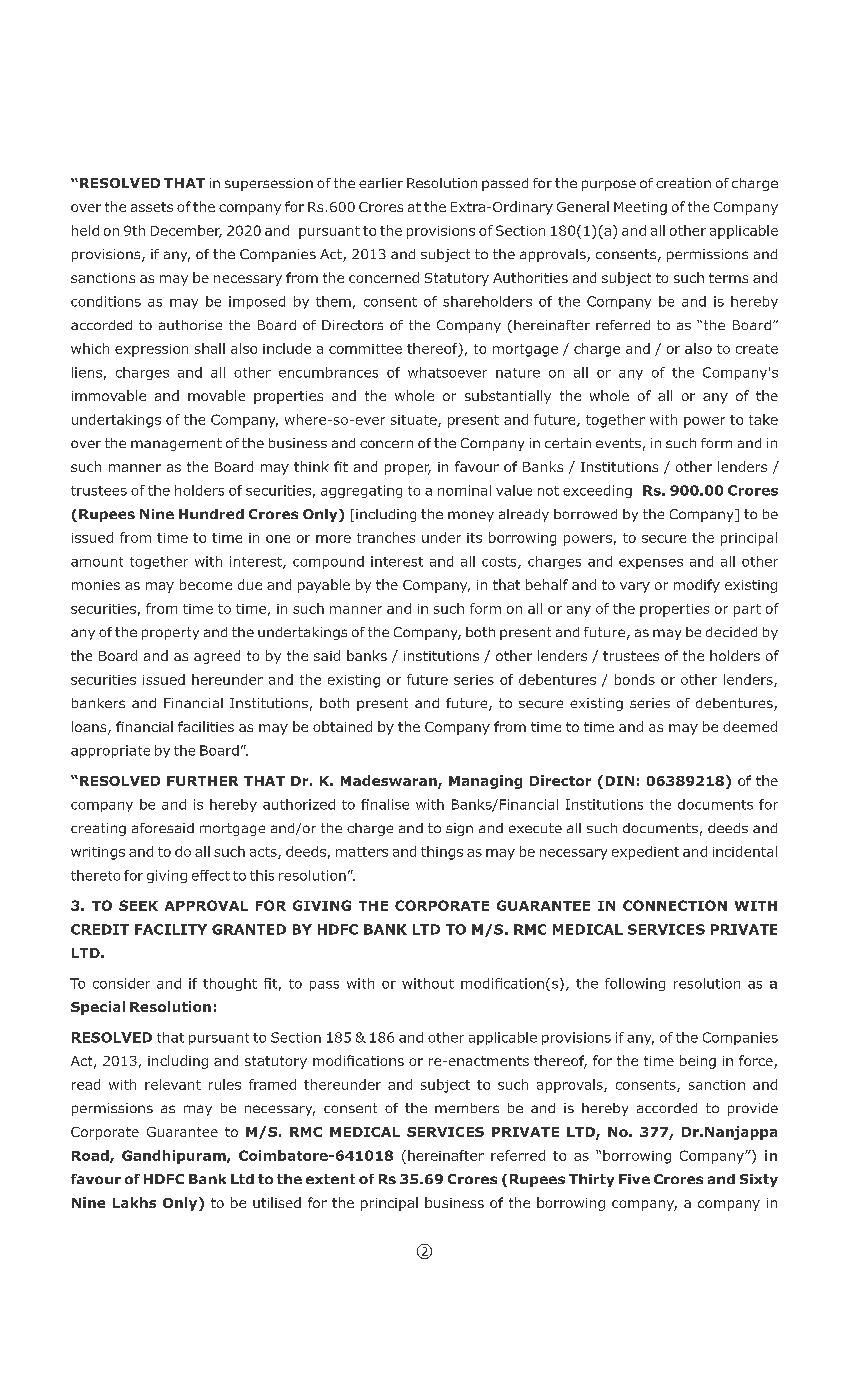 The image size is (849, 1400). Describe the element at coordinates (206, 726) in the page. I see `facilities` at that location.
